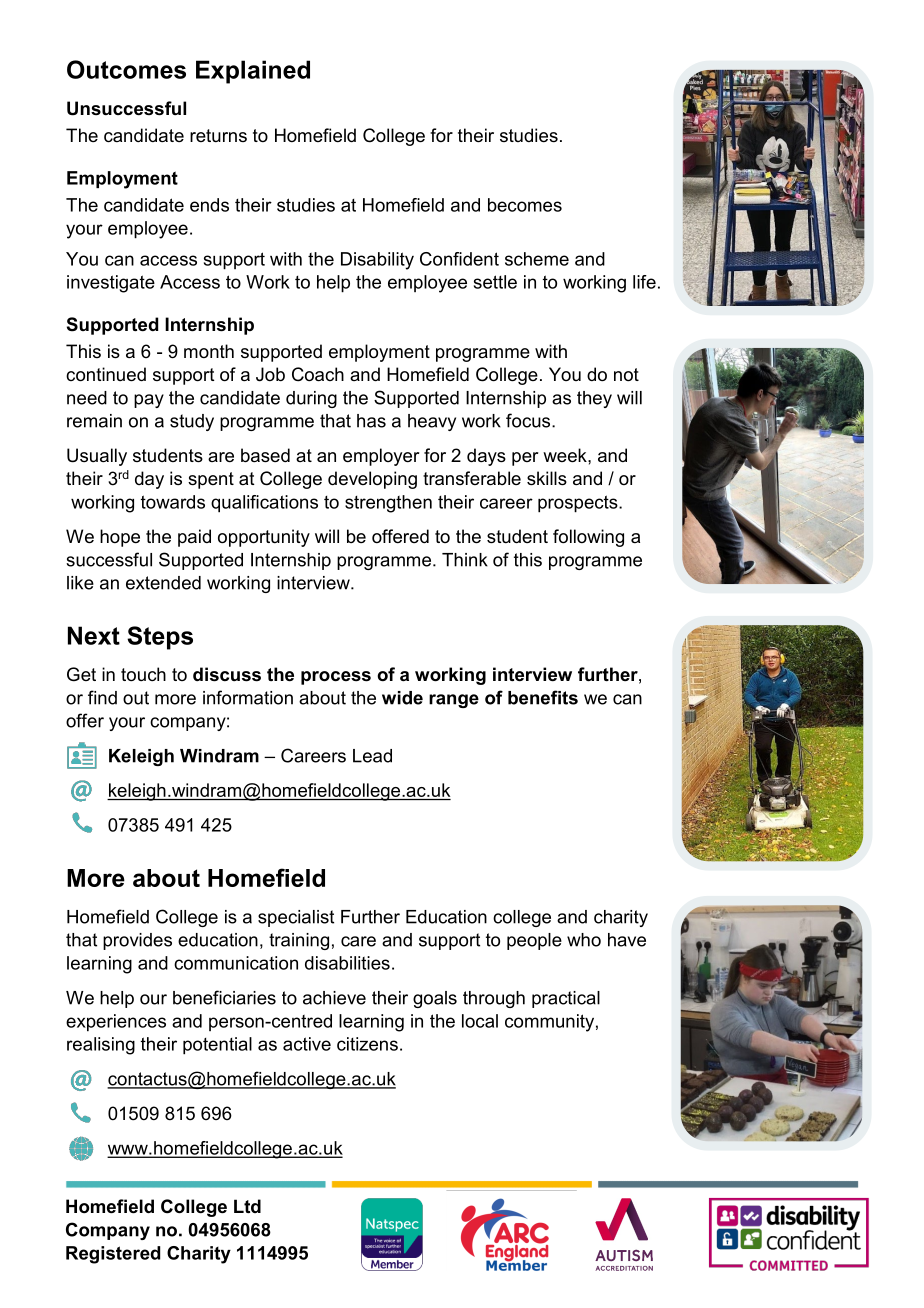 This screenshot has width=924, height=1308. I want to click on Outcomes, so click(126, 69).
